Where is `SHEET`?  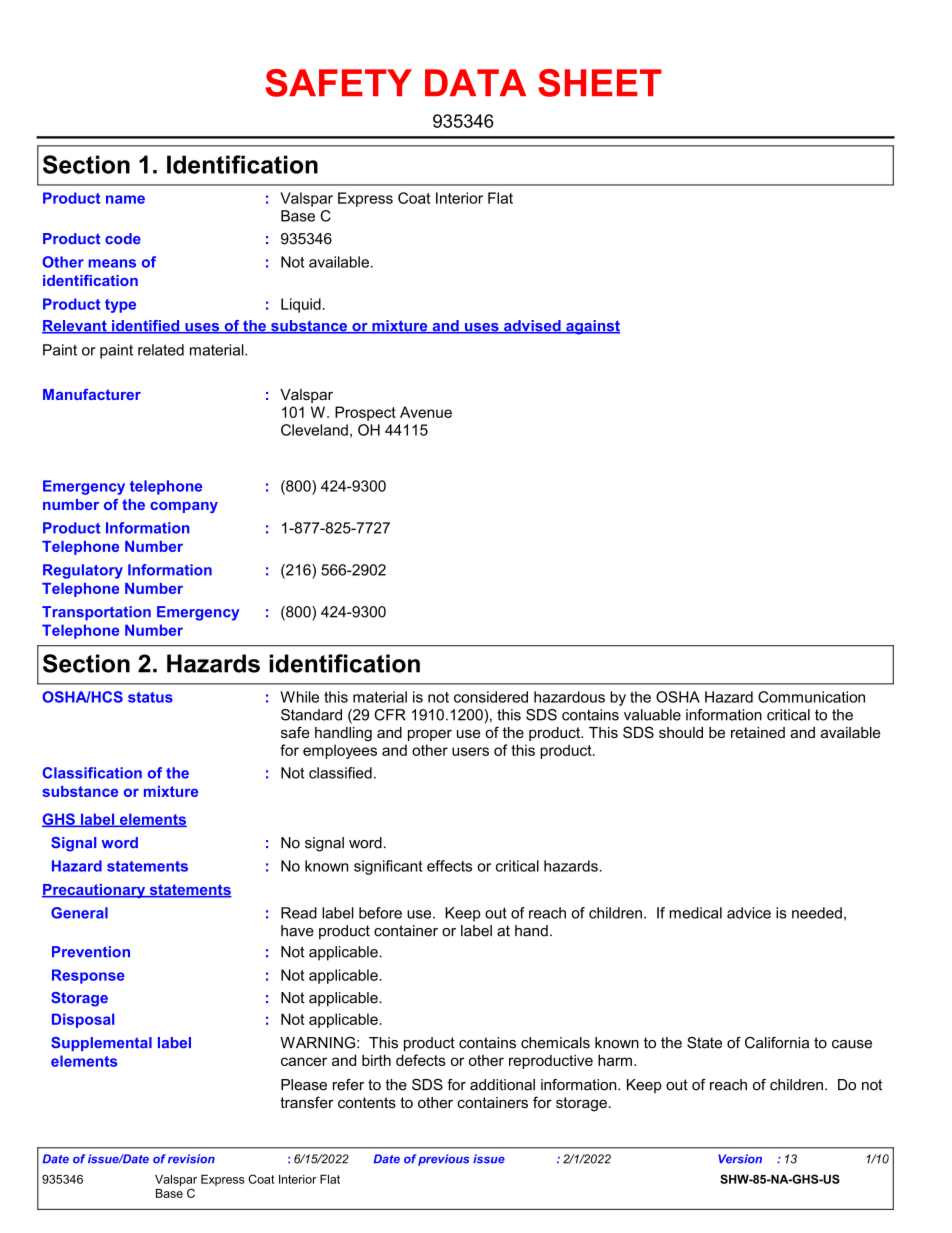
SHEET is located at coordinates (600, 83).
